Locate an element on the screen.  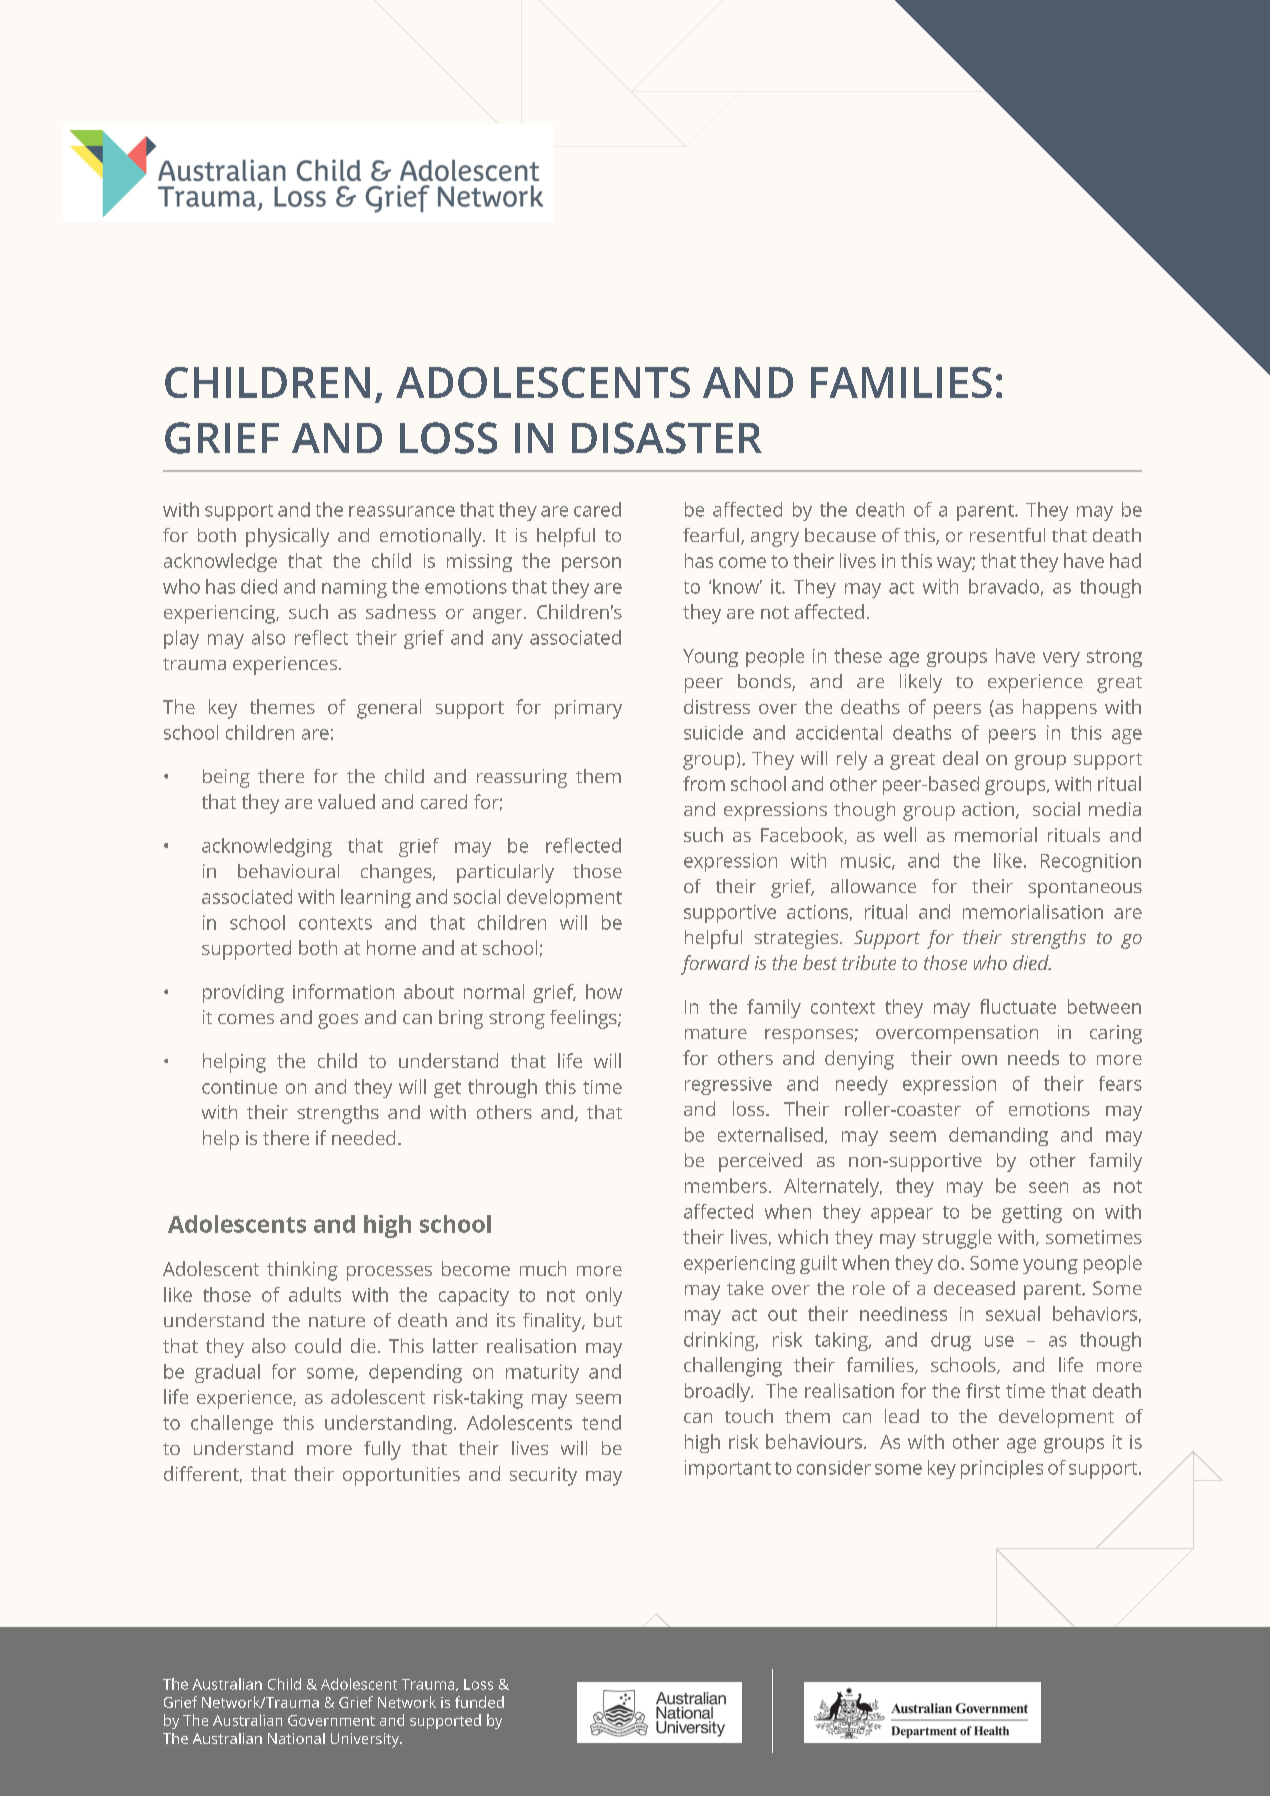
behavioural is located at coordinates (288, 871).
